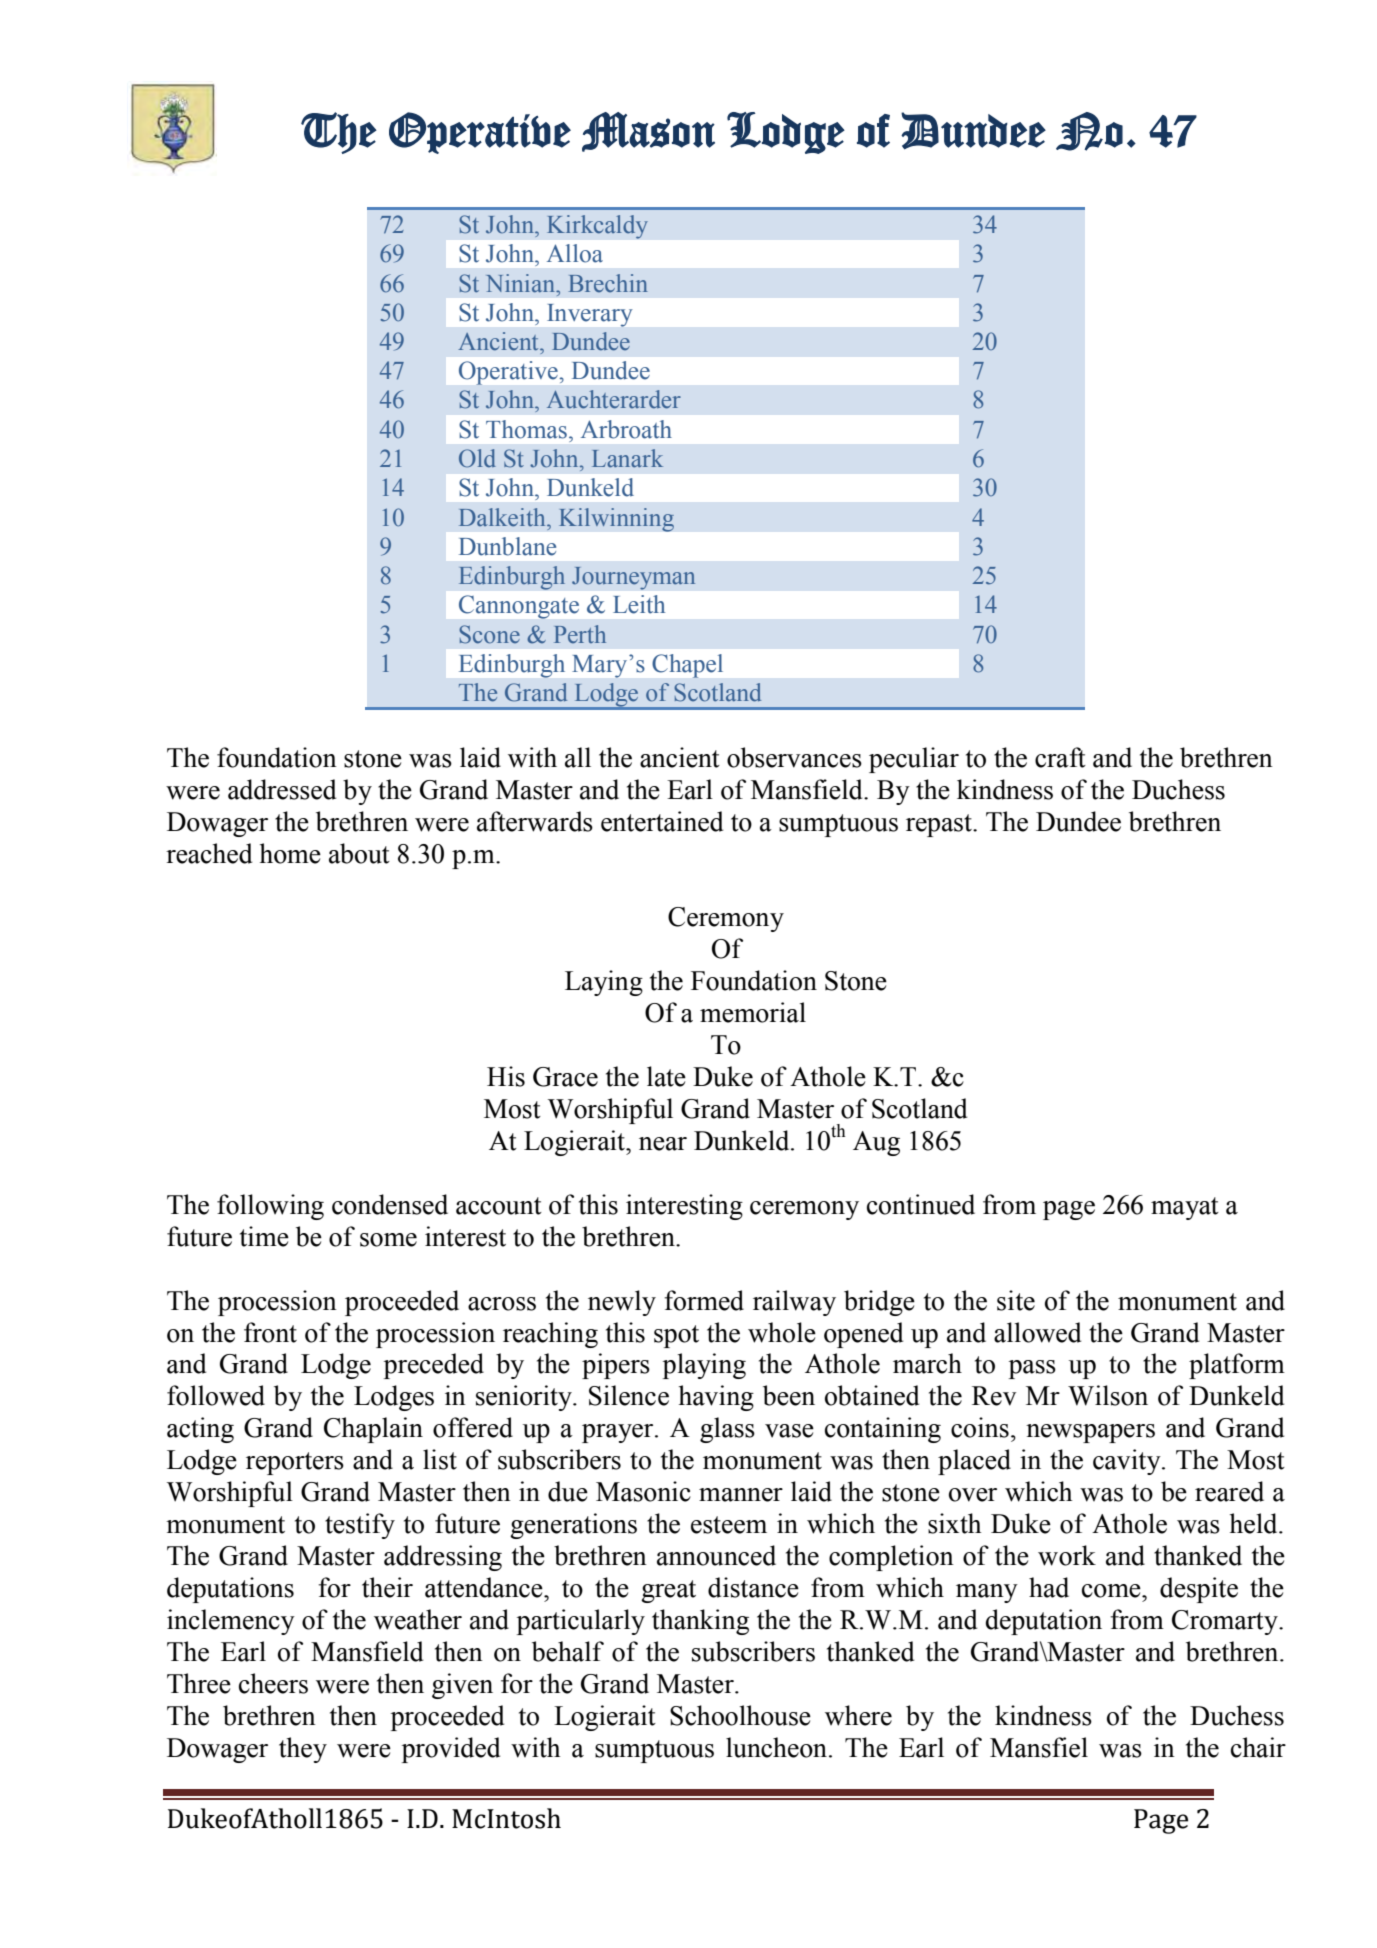 Image resolution: width=1377 pixels, height=1948 pixels. What do you see at coordinates (1258, 1747) in the image?
I see `chair` at bounding box center [1258, 1747].
